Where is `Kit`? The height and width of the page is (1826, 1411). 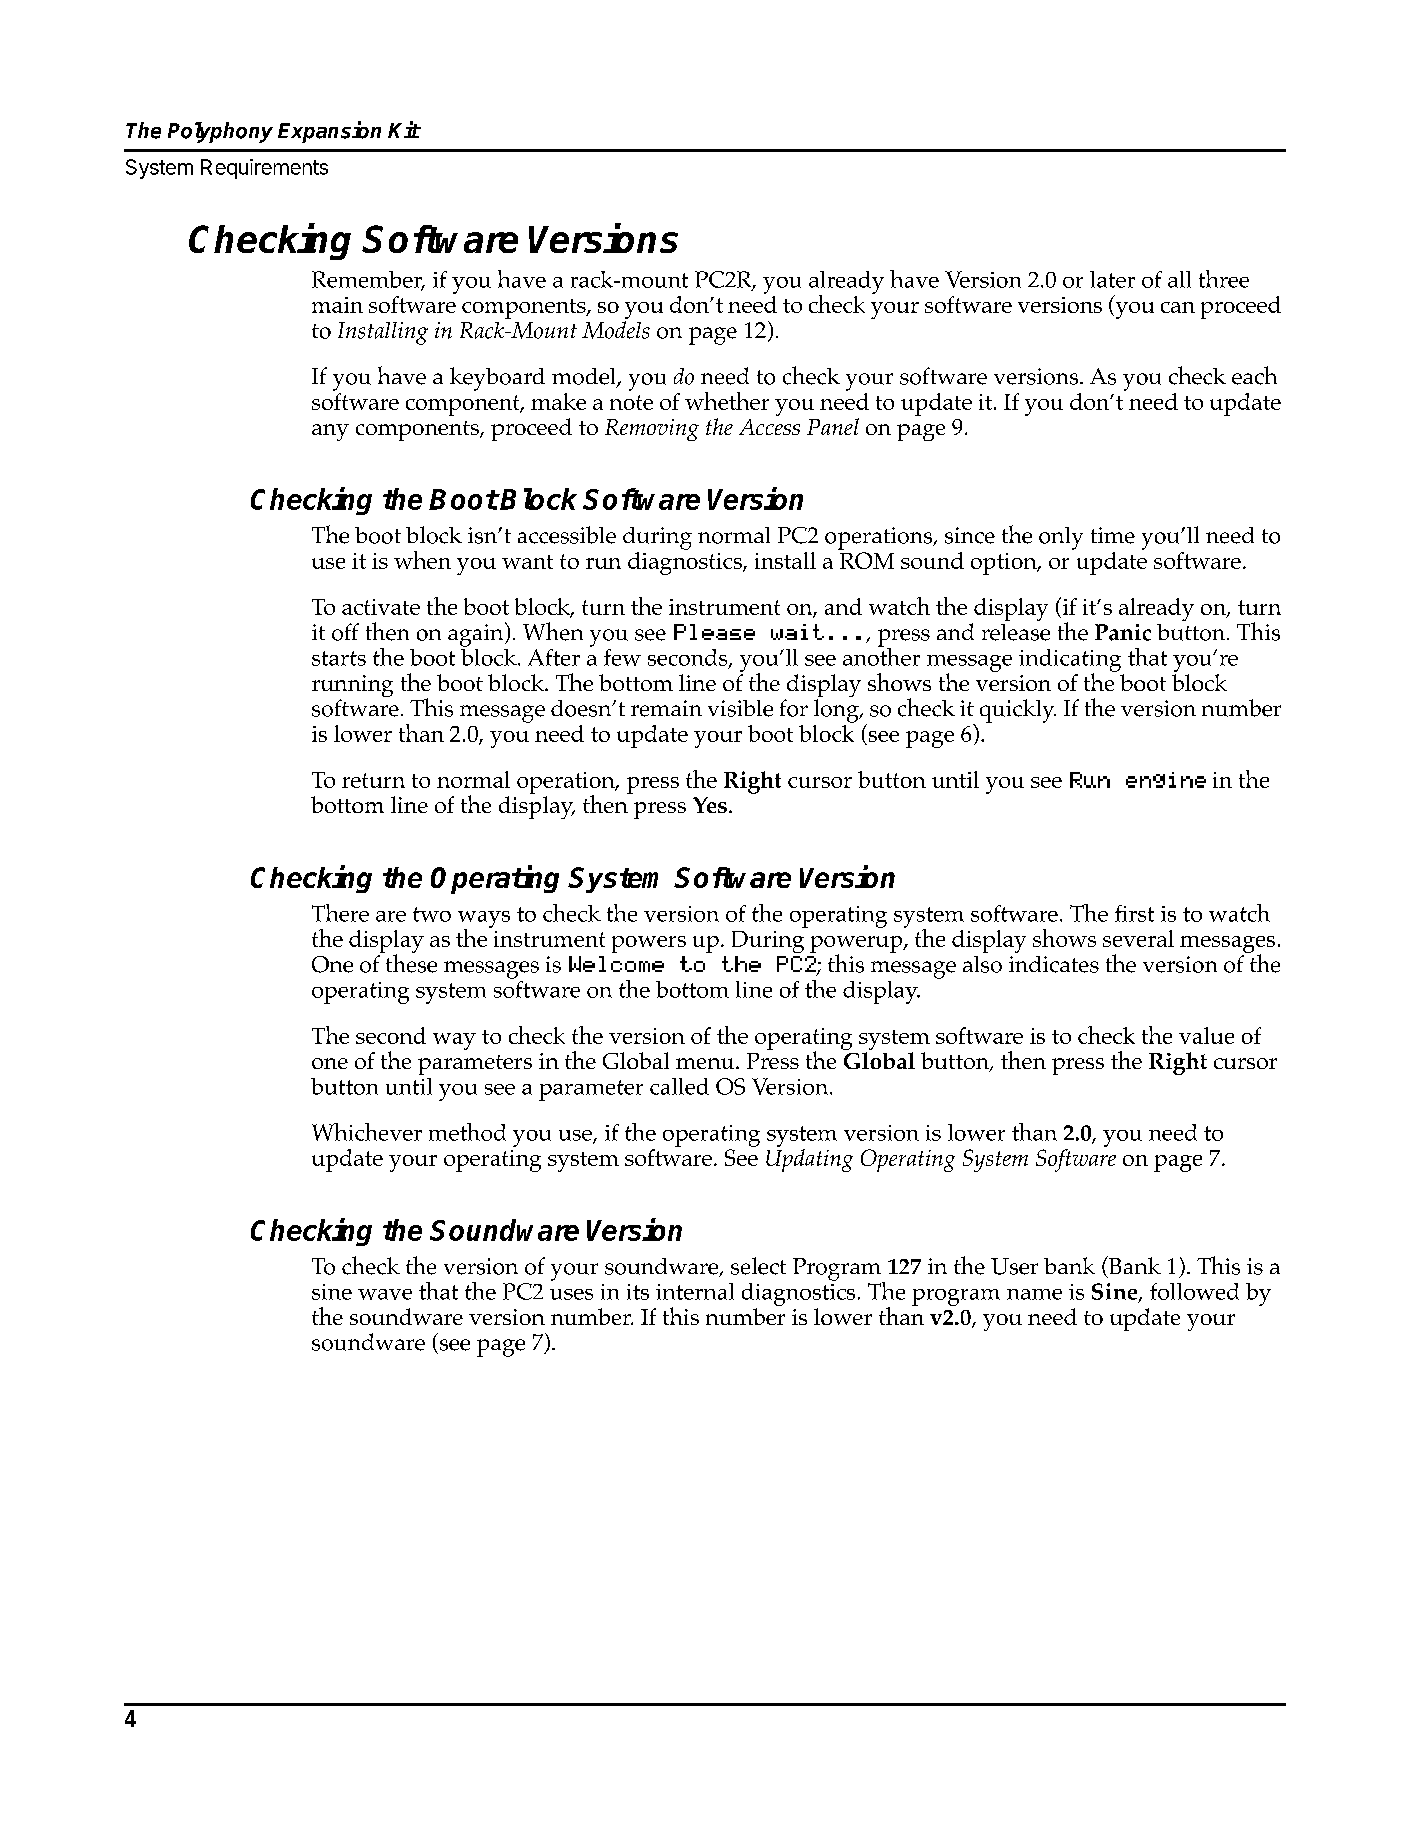
Kit is located at coordinates (404, 129).
